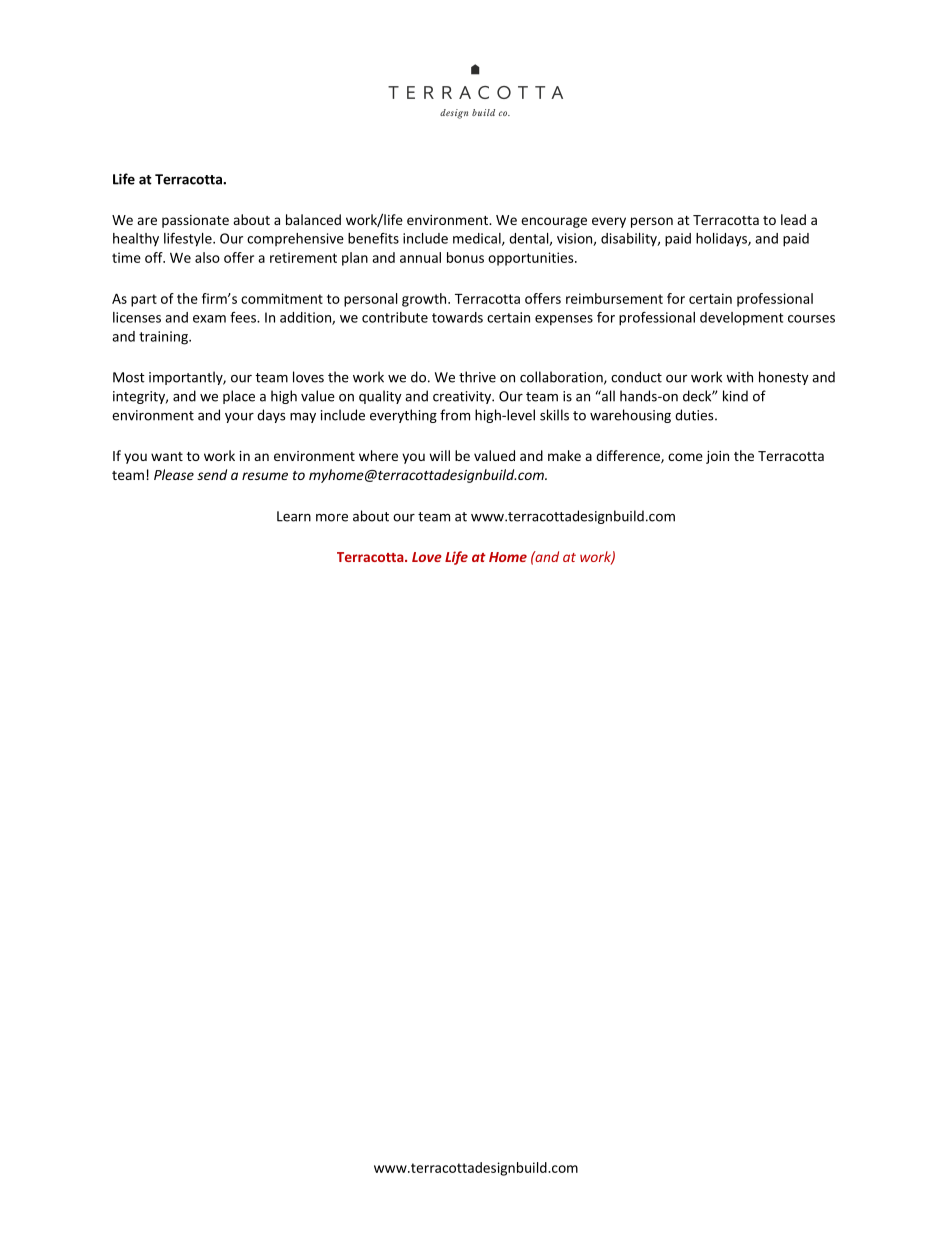 Image resolution: width=952 pixels, height=1233 pixels. I want to click on Learn, so click(294, 516).
